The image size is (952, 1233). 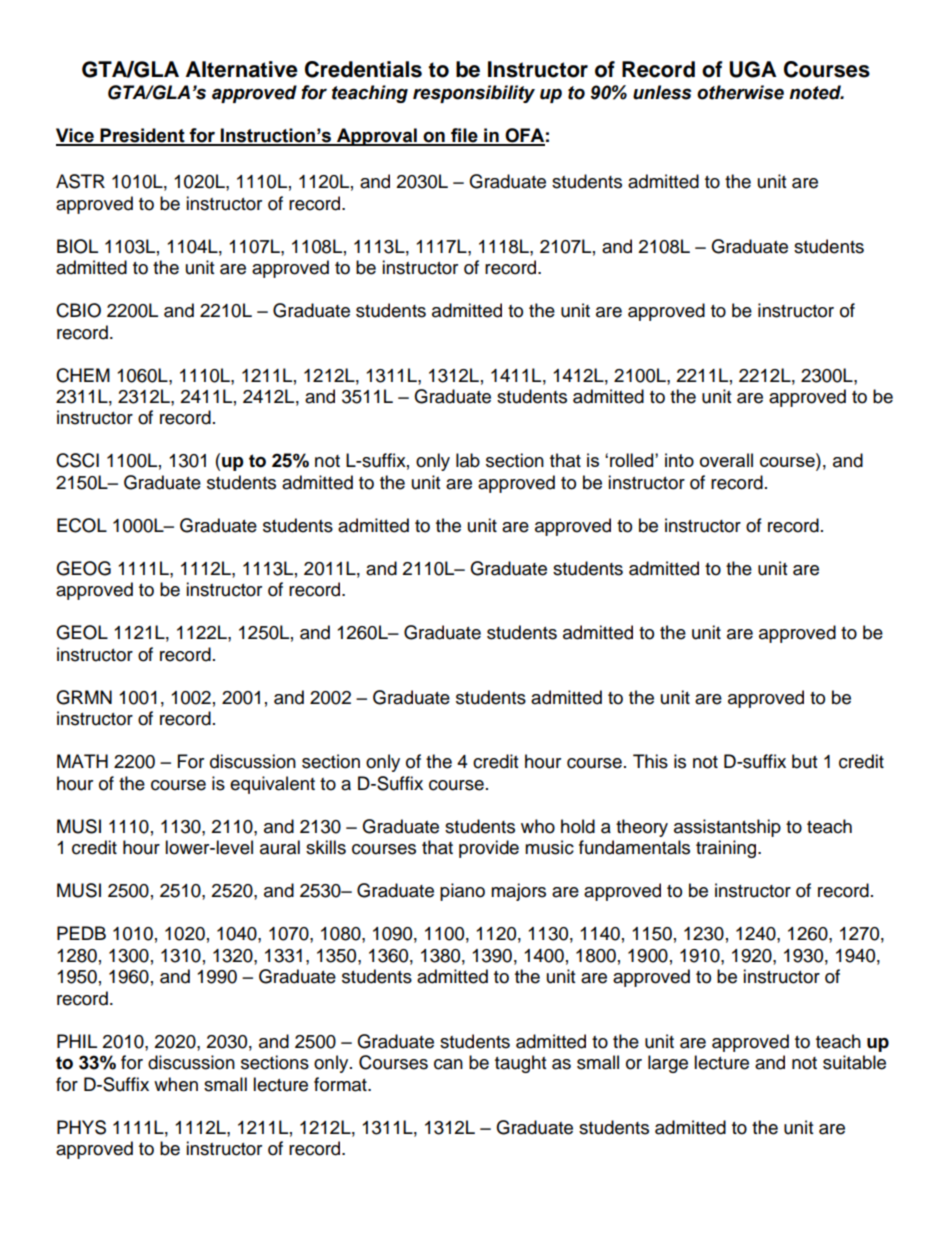 I want to click on when, so click(x=176, y=1084).
